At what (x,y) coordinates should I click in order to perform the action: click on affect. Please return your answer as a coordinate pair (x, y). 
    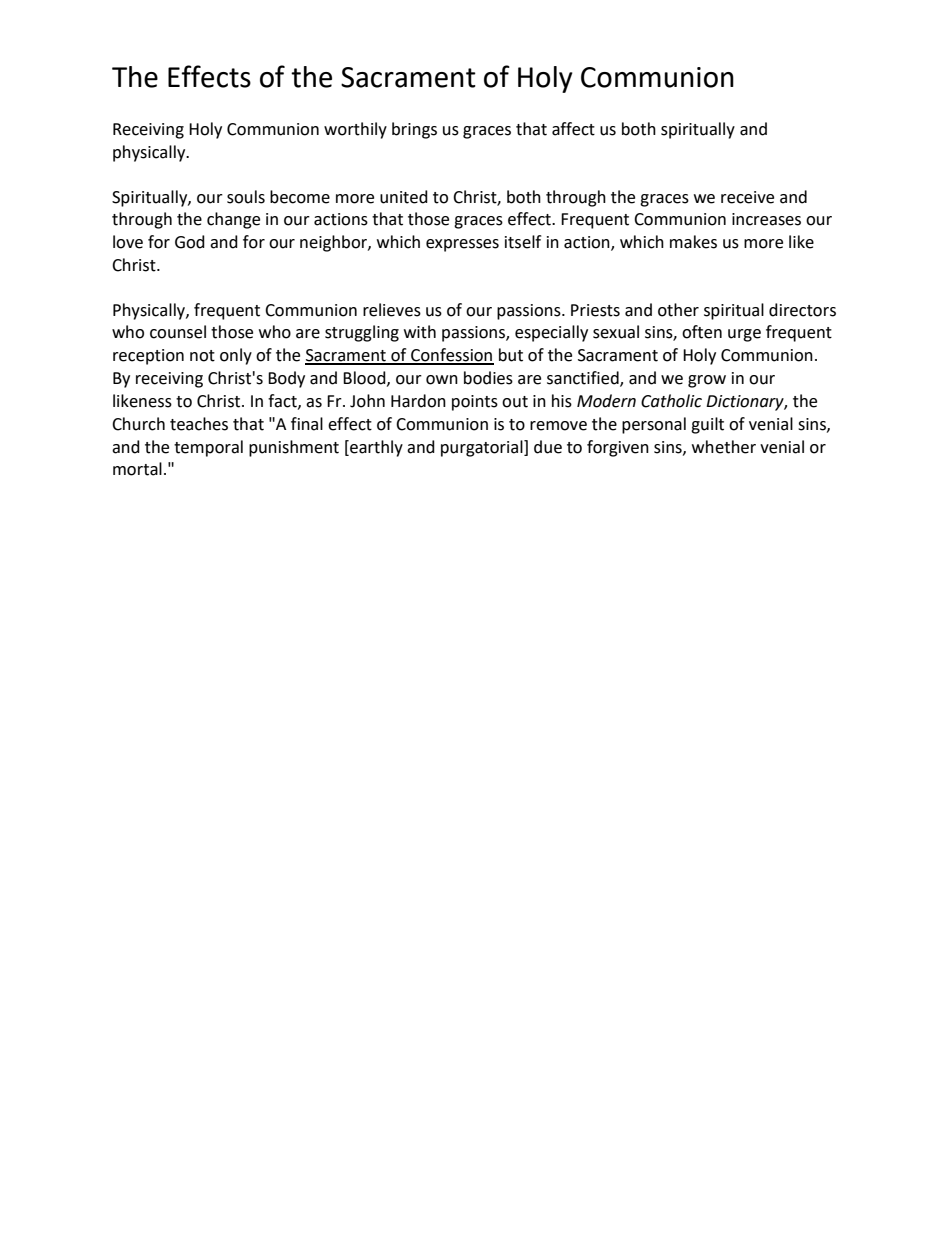
    Looking at the image, I should click on (573, 129).
